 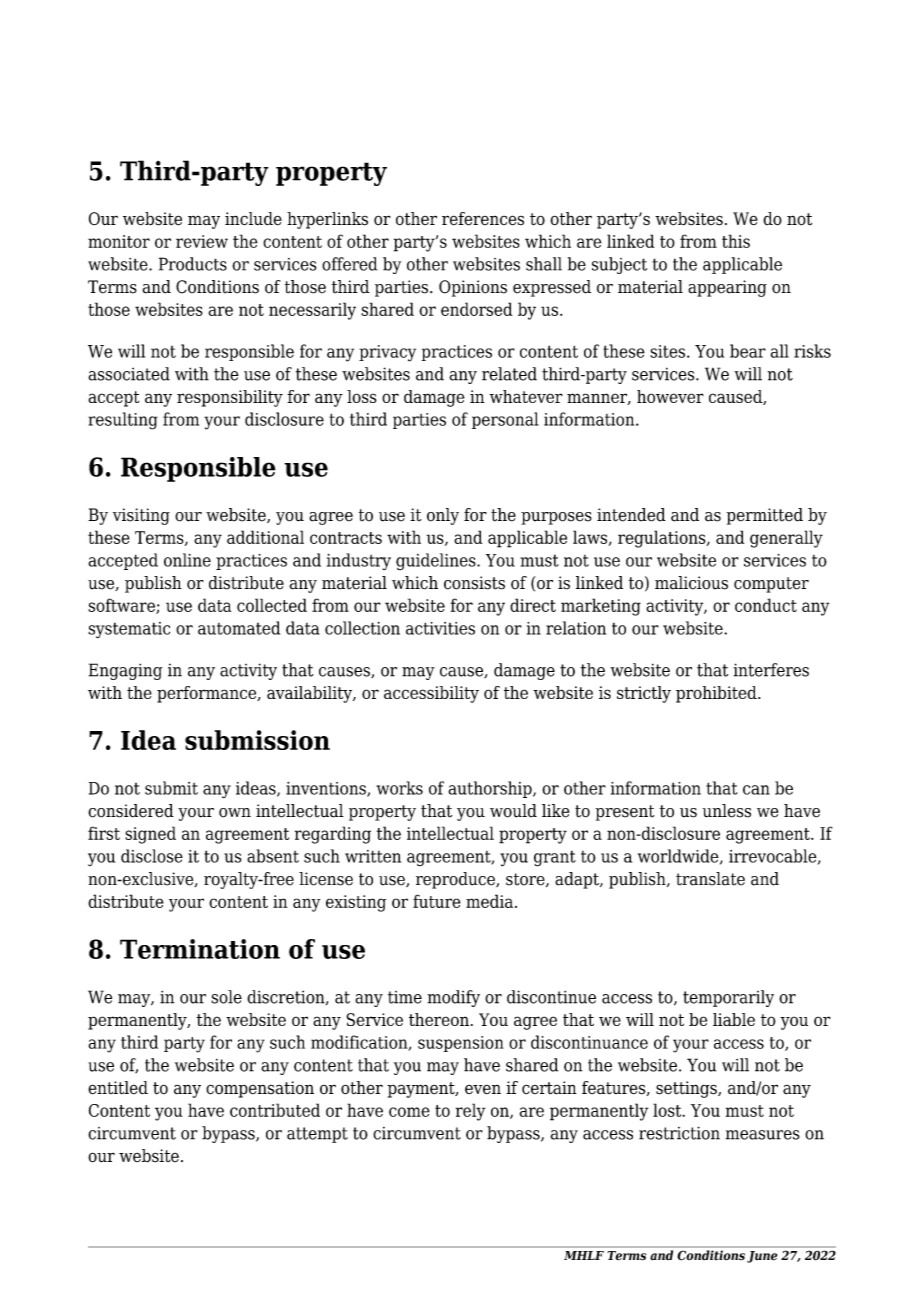 What do you see at coordinates (474, 583) in the image?
I see `consists` at bounding box center [474, 583].
